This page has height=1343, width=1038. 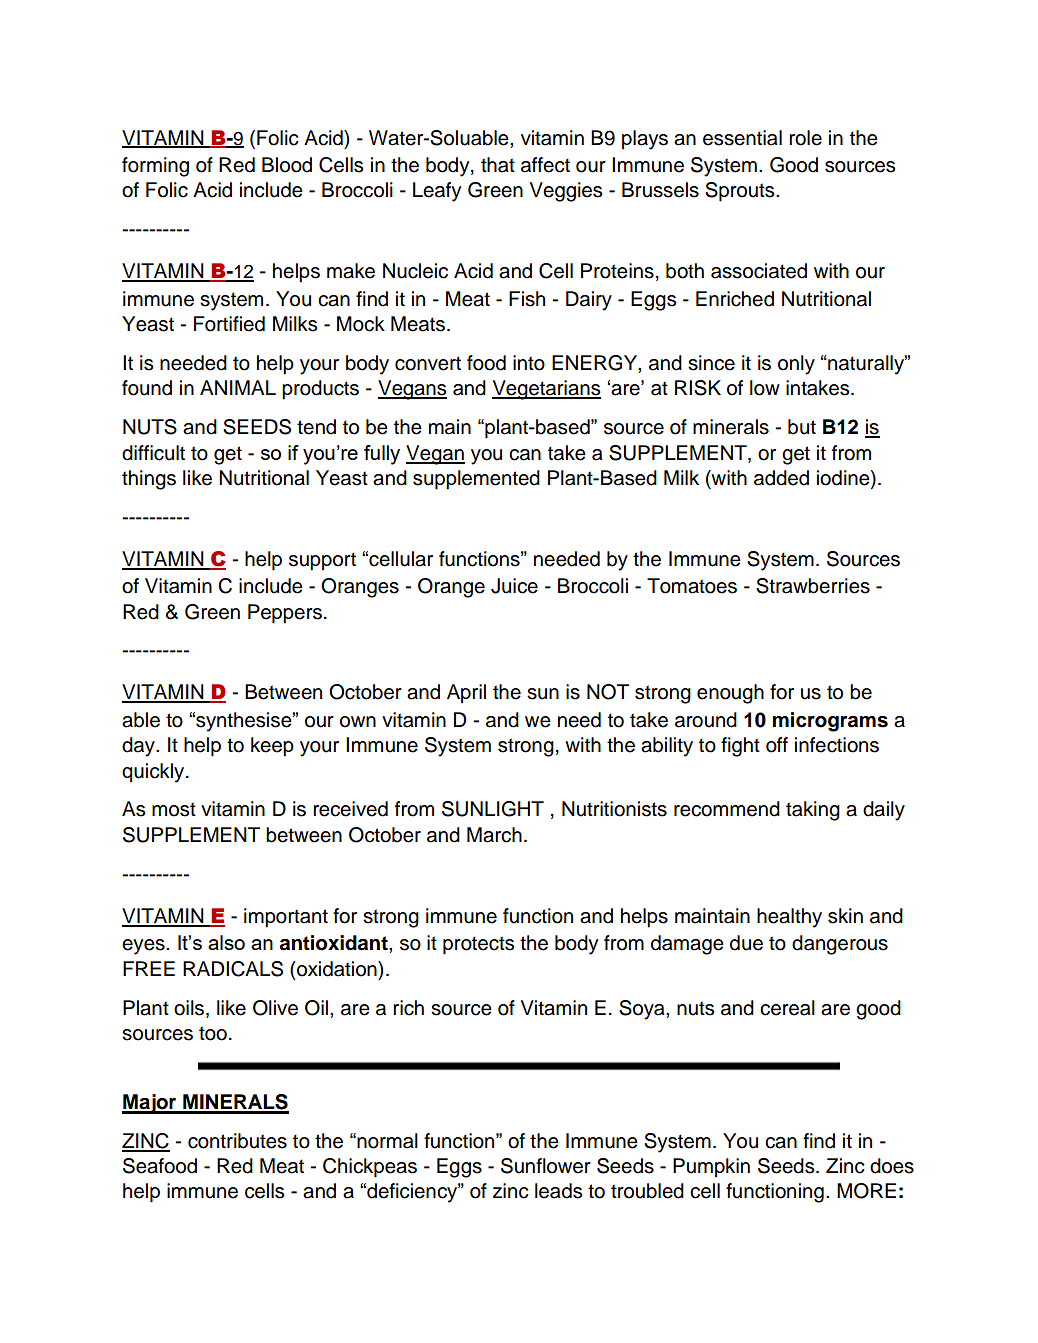 I want to click on Blood, so click(x=287, y=165).
